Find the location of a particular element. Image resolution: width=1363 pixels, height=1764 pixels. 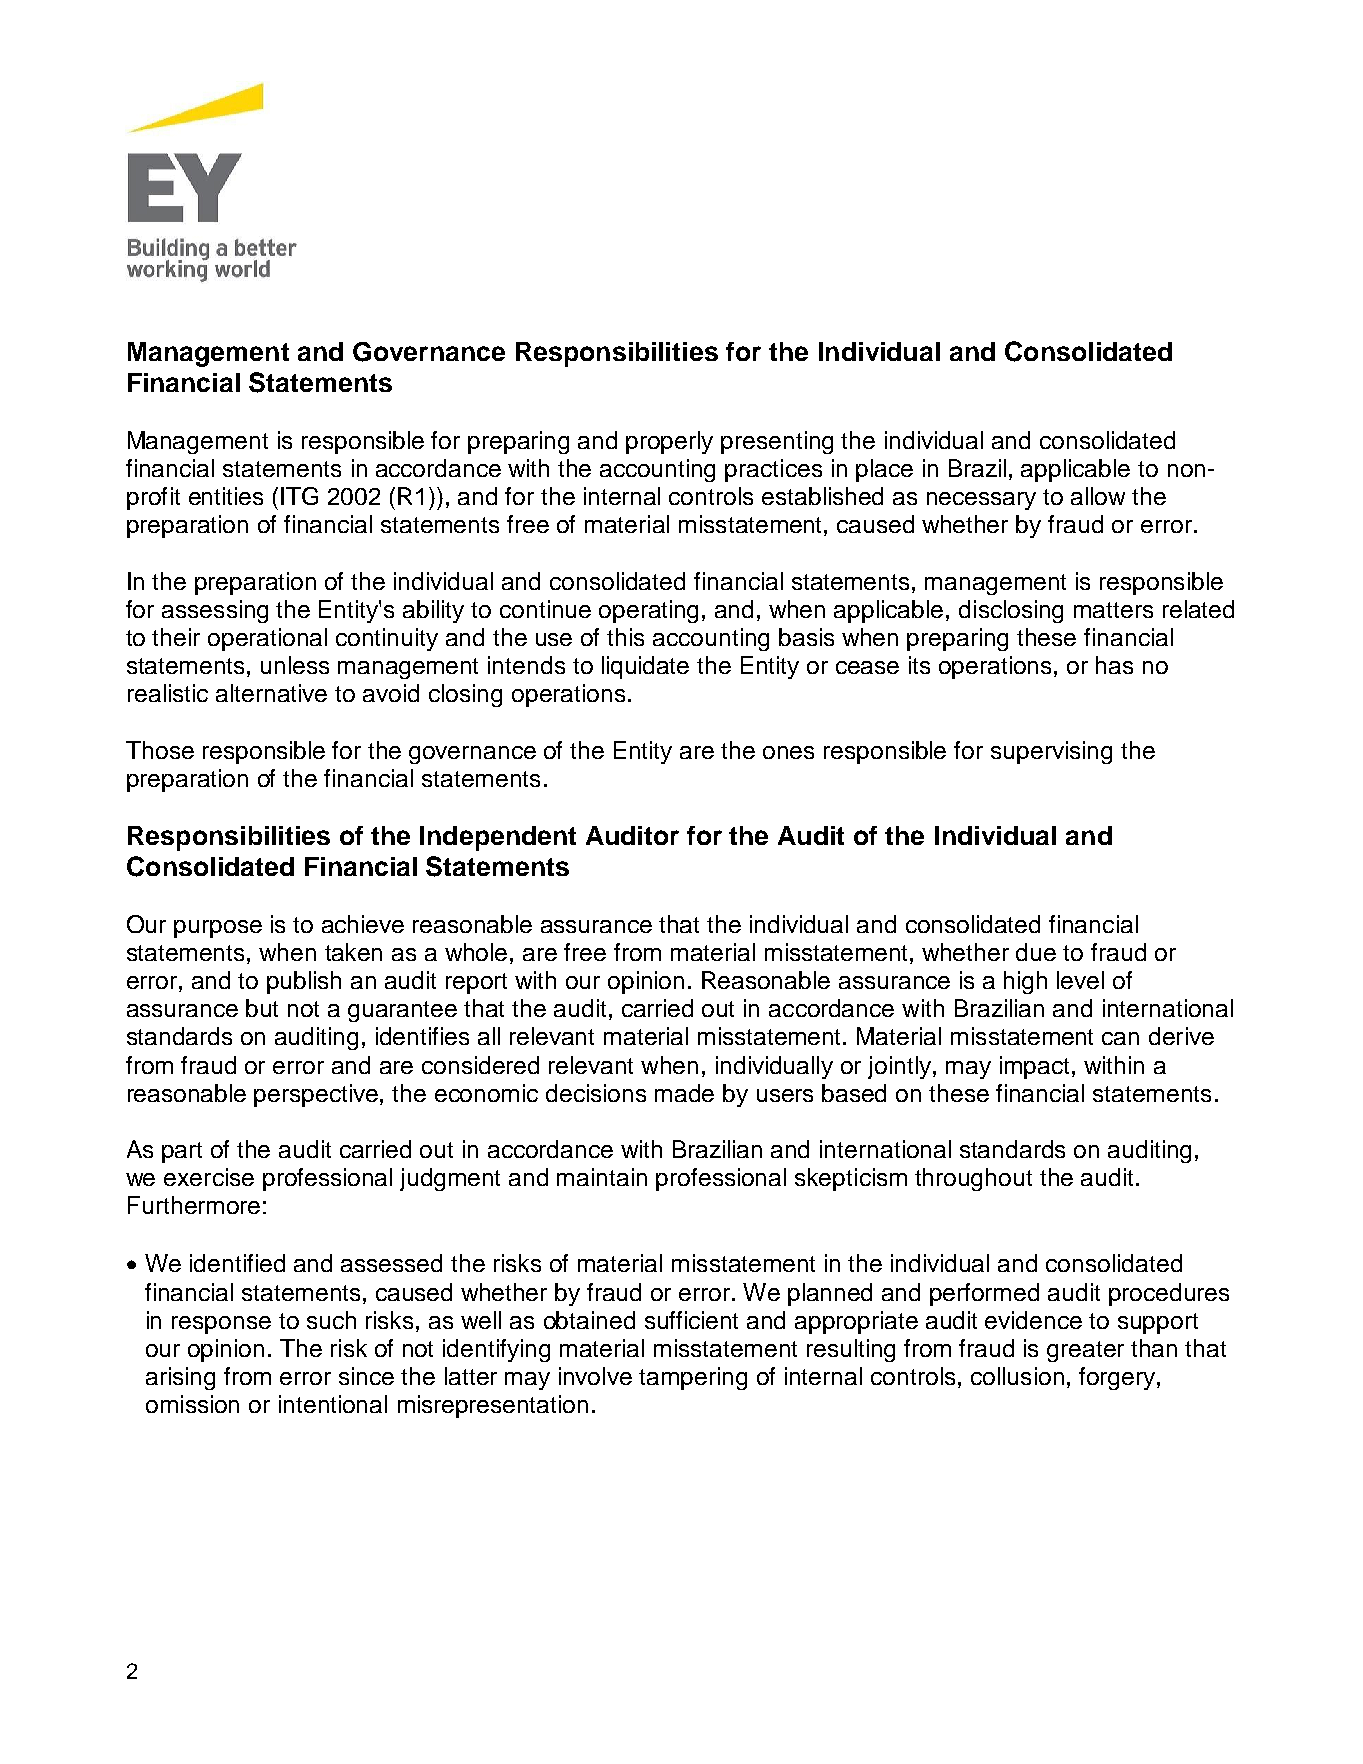

exercise is located at coordinates (209, 1177).
